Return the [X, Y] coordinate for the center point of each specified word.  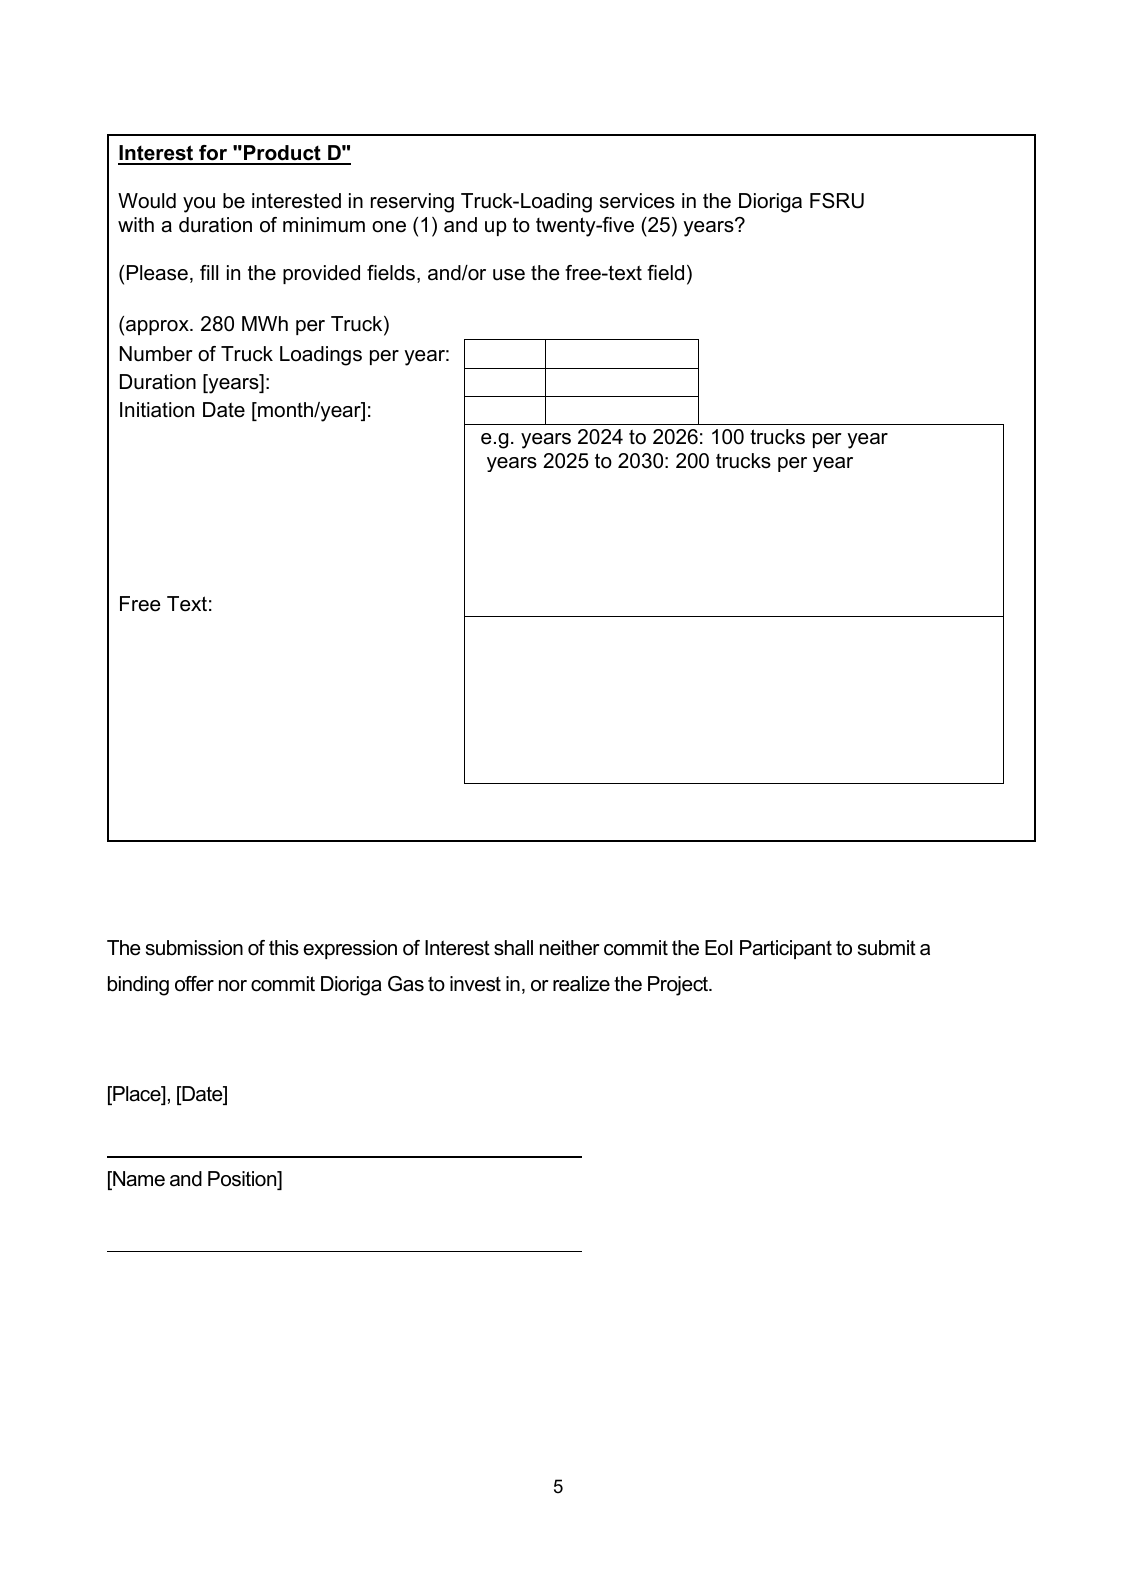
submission [194, 948]
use [509, 275]
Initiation [157, 410]
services [637, 201]
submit [887, 948]
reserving [412, 203]
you [199, 205]
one [389, 227]
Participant [786, 949]
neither [570, 948]
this [284, 948]
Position [243, 1180]
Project [679, 986]
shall [513, 948]
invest [475, 984]
